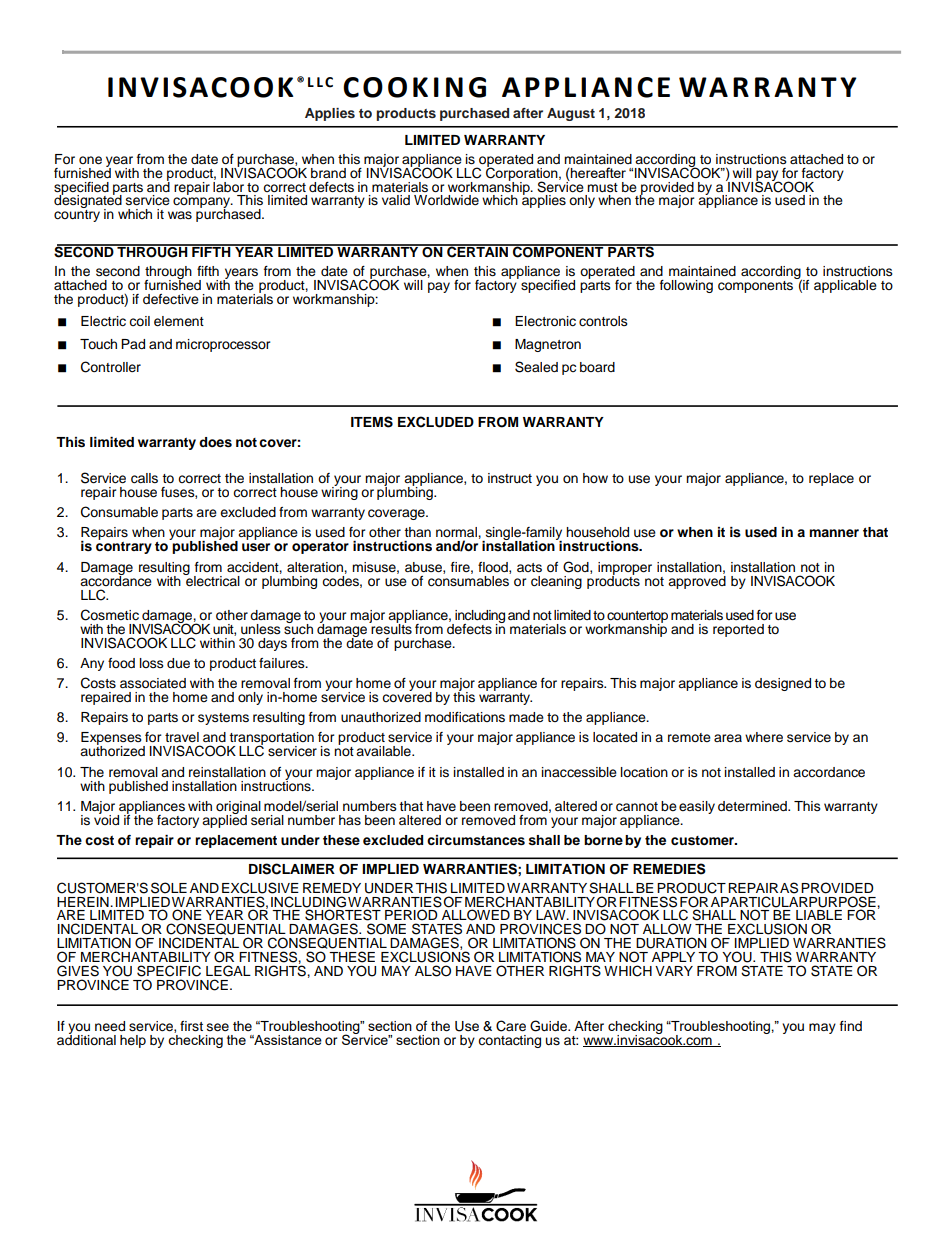 The image size is (952, 1233). What do you see at coordinates (697, 581) in the screenshot?
I see `approved` at bounding box center [697, 581].
